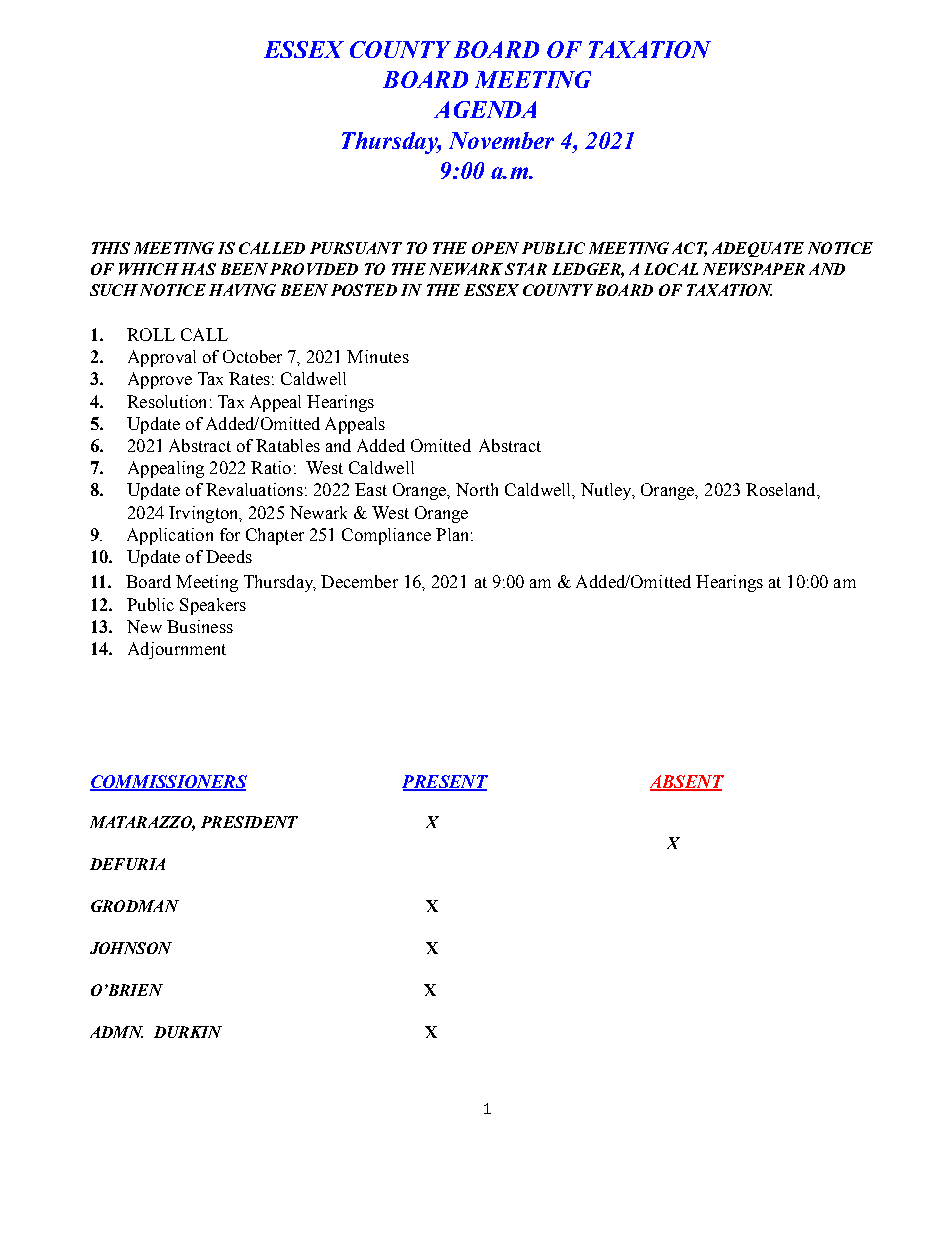  What do you see at coordinates (131, 948) in the document?
I see `JOHNSON` at bounding box center [131, 948].
